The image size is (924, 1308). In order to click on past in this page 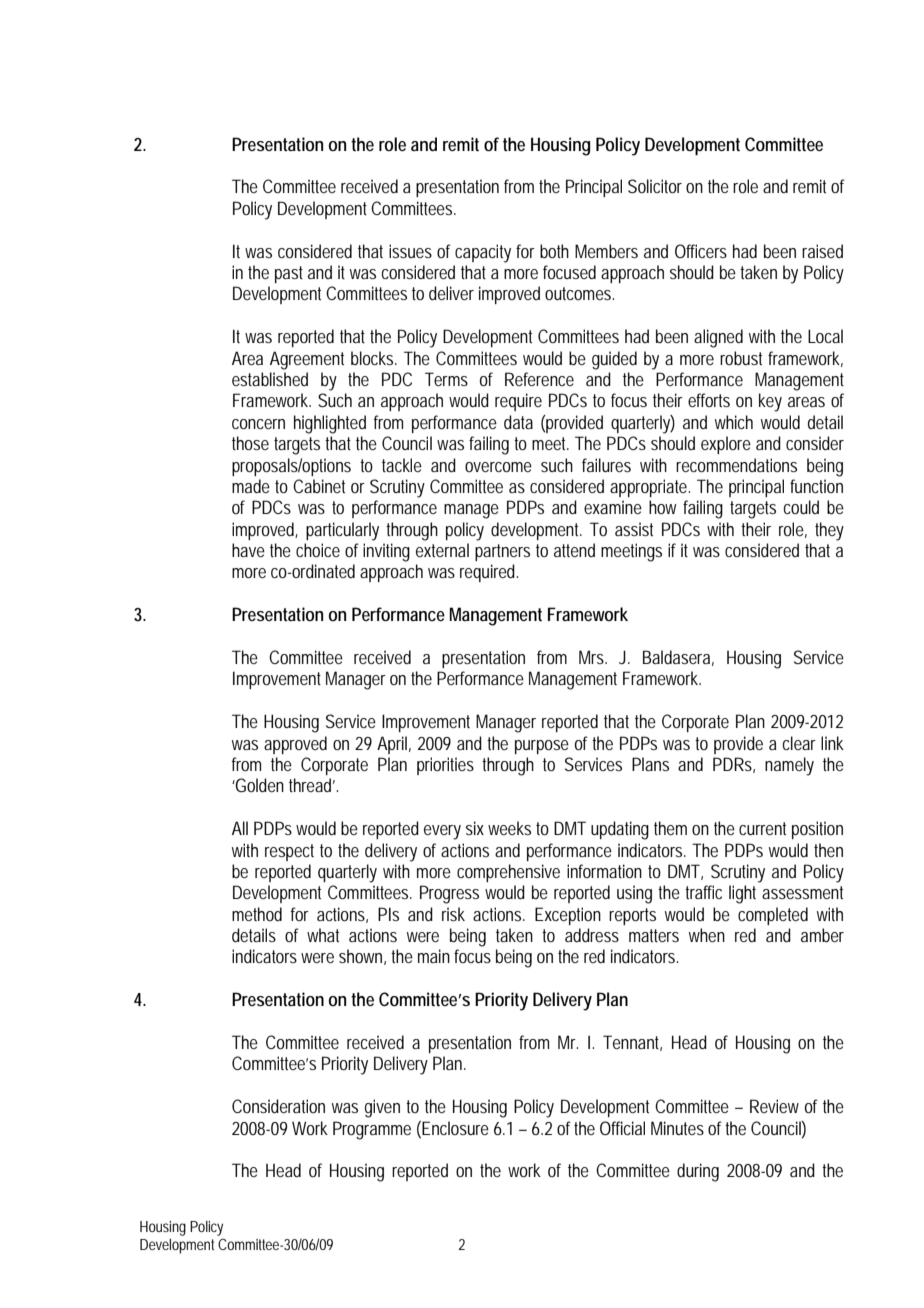, I will do `click(289, 274)`.
